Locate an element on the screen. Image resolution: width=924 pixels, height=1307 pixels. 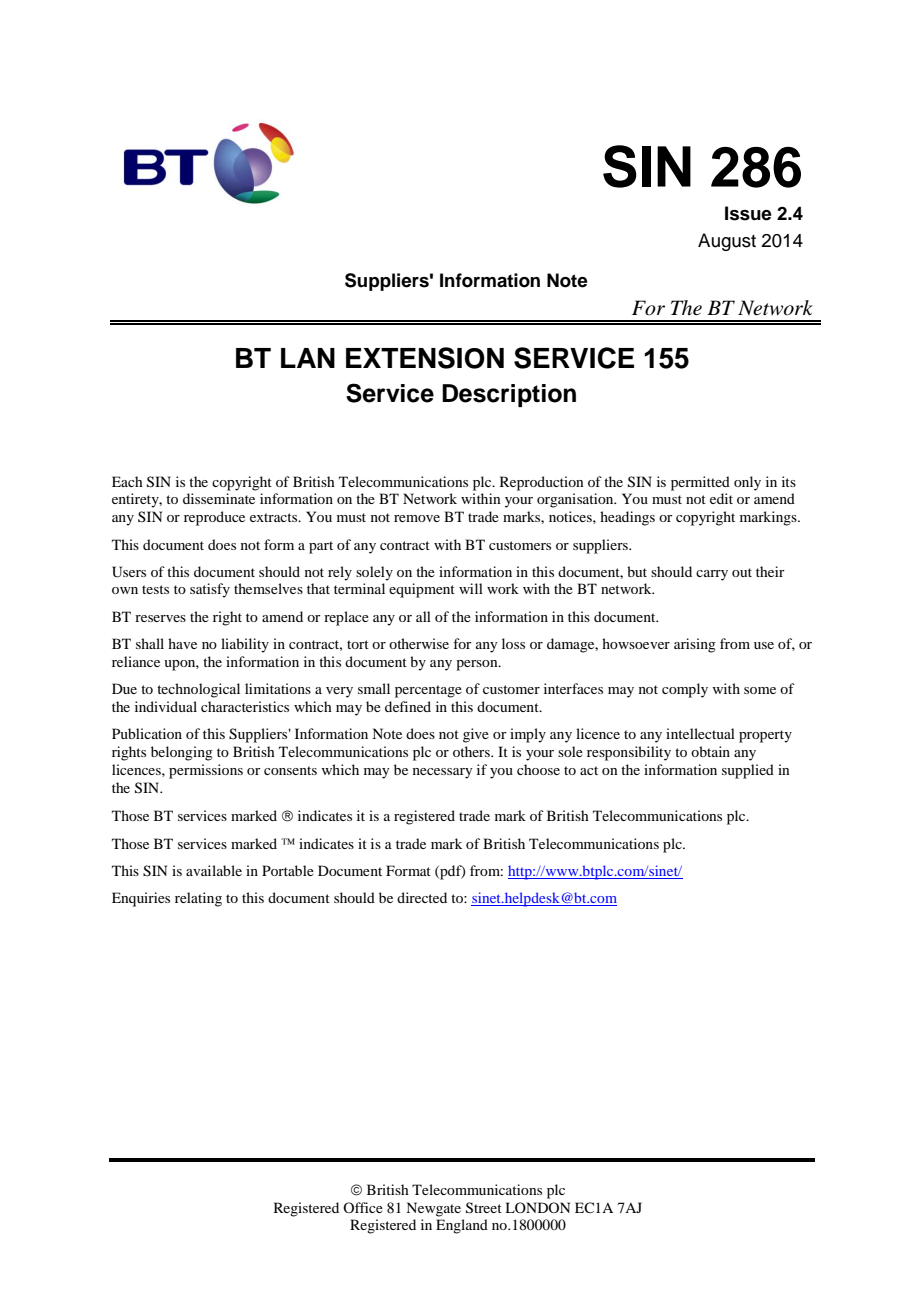
will is located at coordinates (471, 588).
